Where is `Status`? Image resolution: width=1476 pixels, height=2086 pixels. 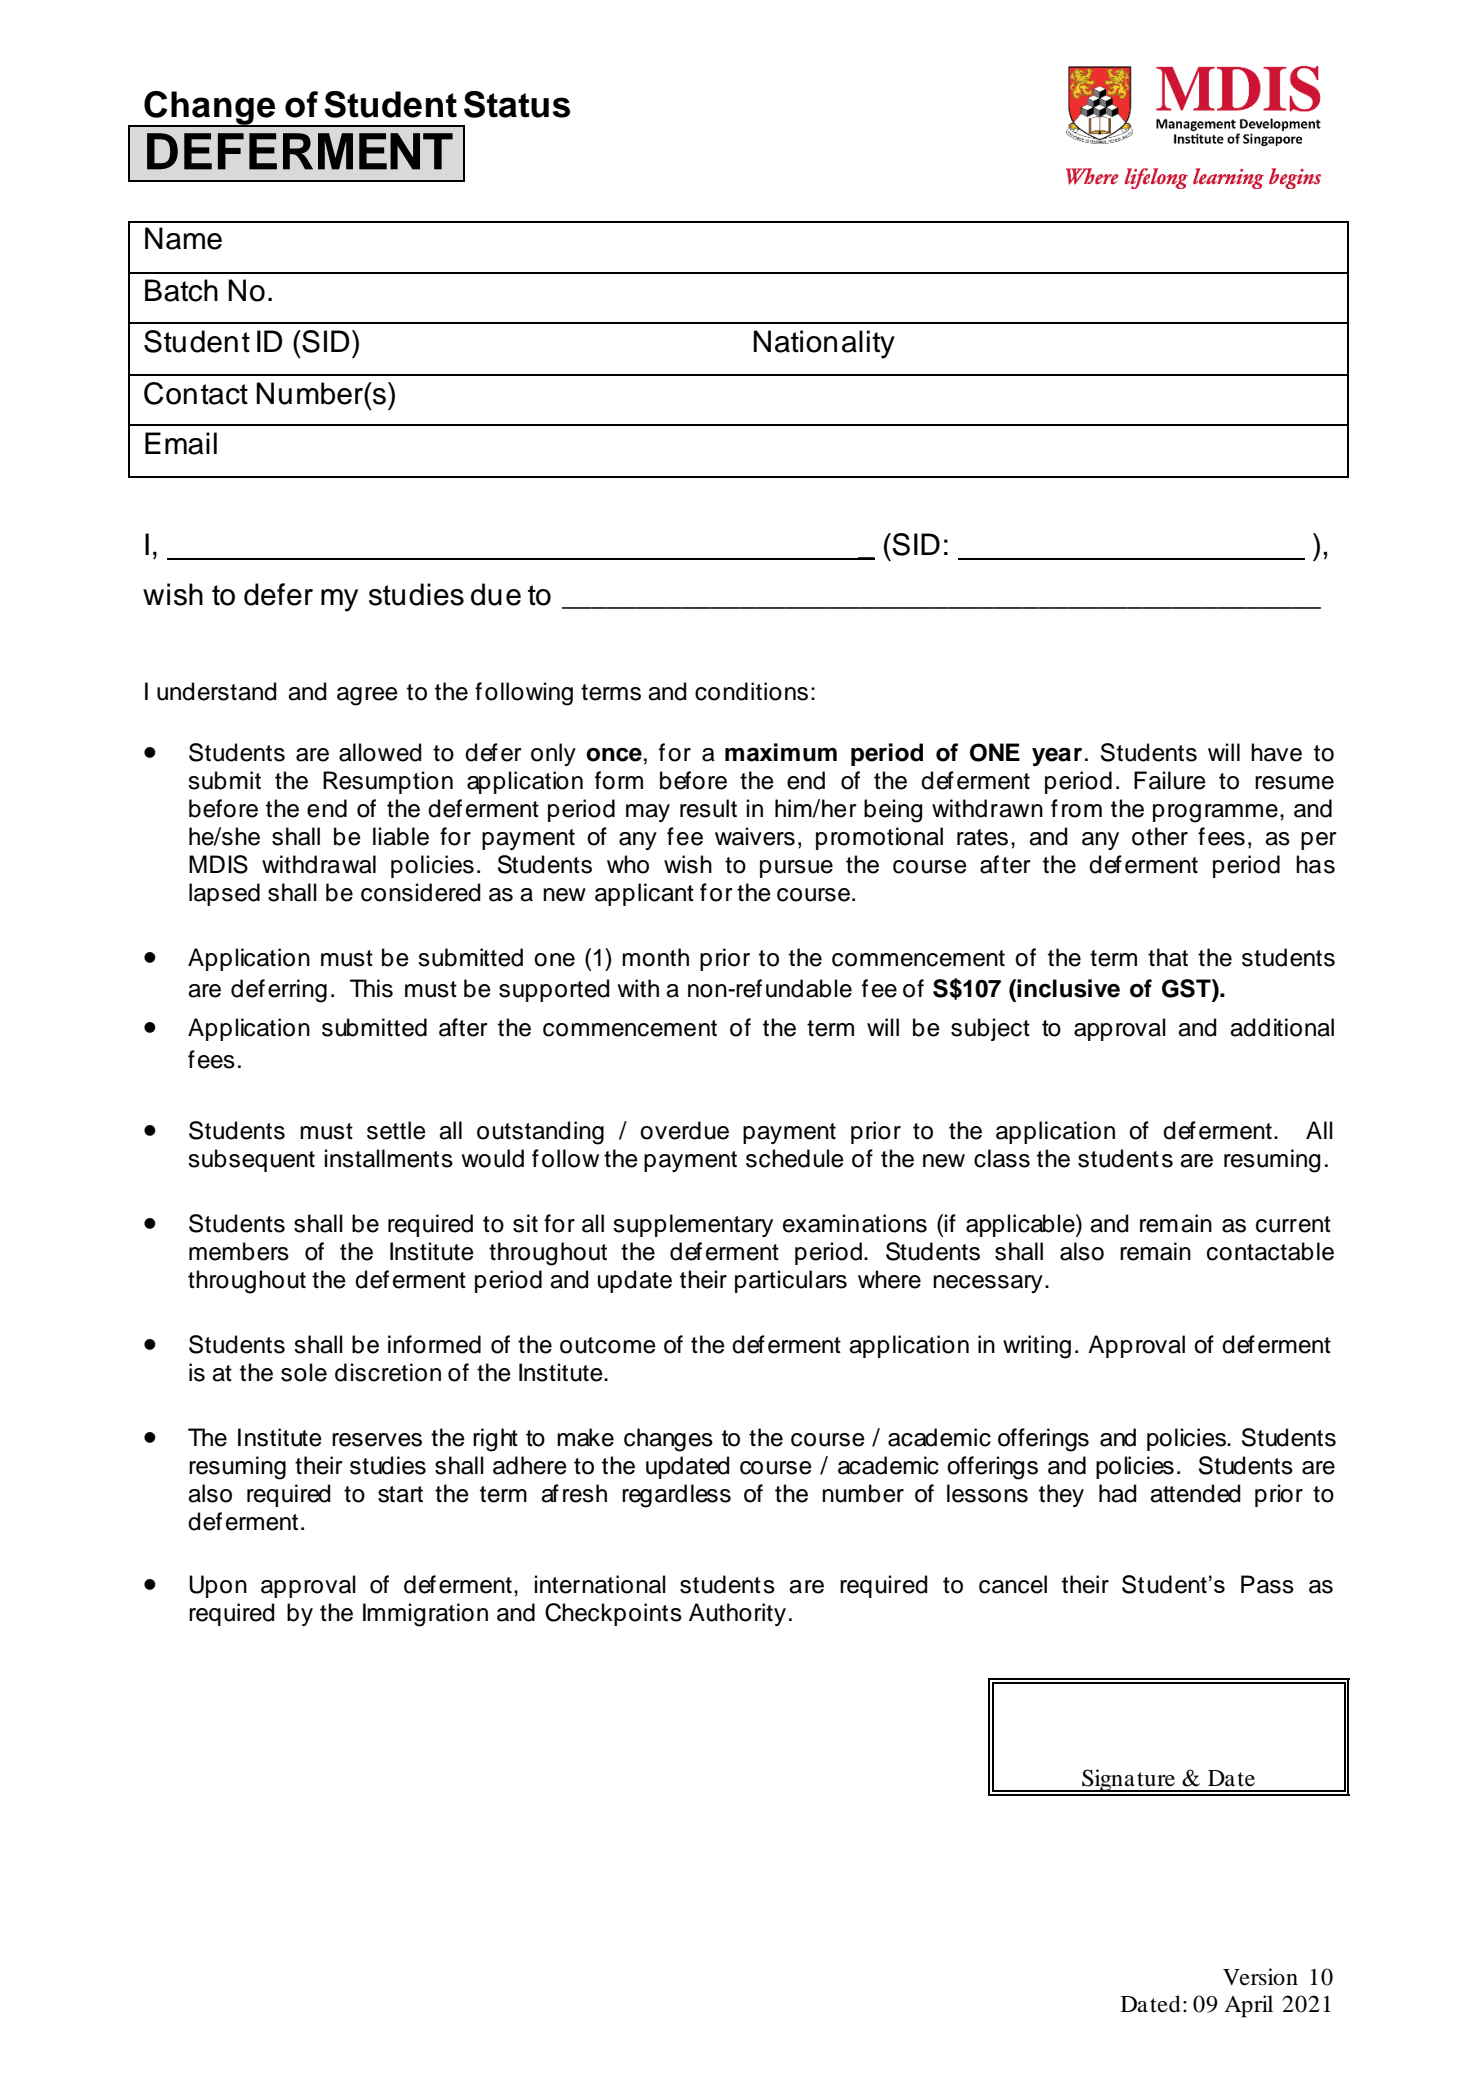
Status is located at coordinates (517, 104).
